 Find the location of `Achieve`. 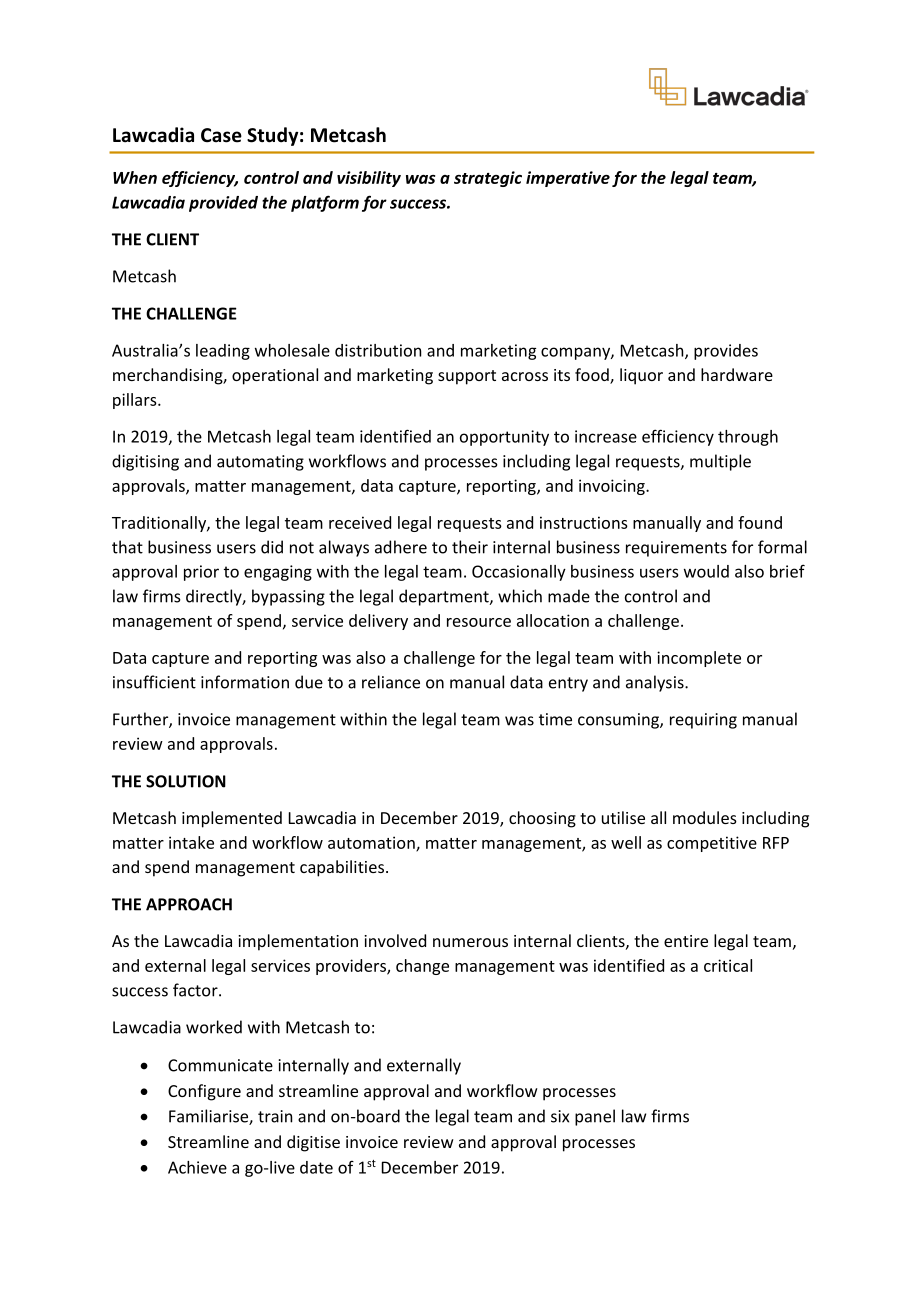

Achieve is located at coordinates (197, 1167).
